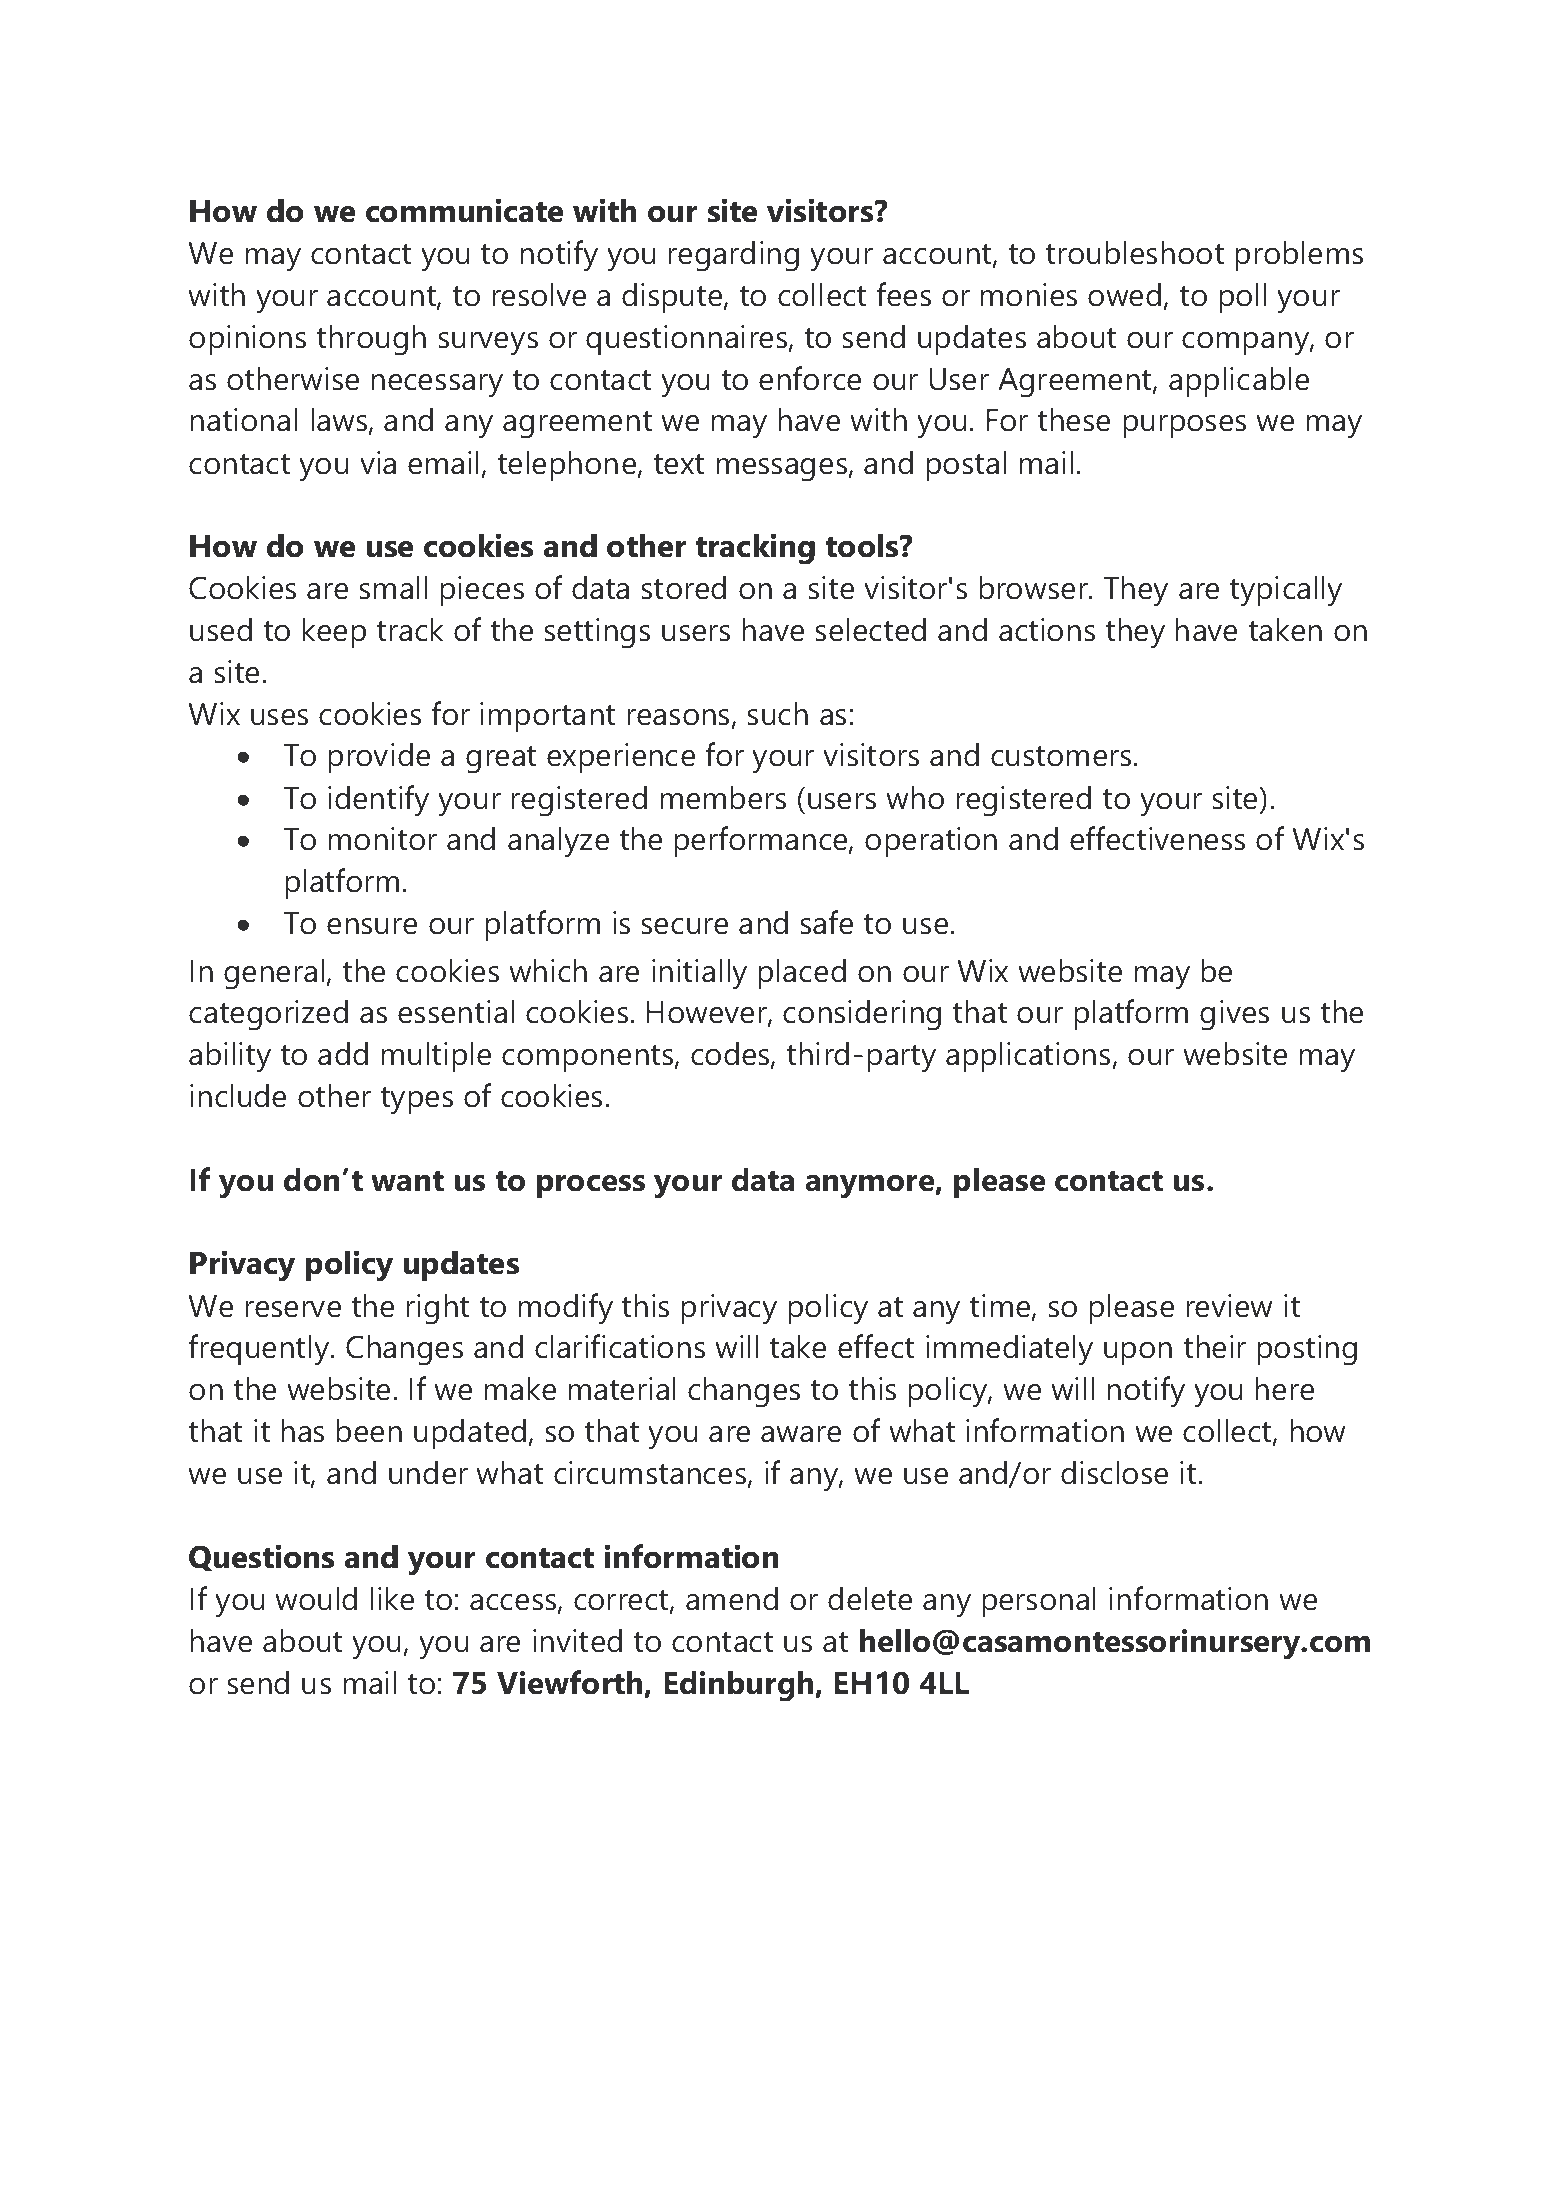 The width and height of the screenshot is (1561, 2208). What do you see at coordinates (1285, 591) in the screenshot?
I see `typically` at bounding box center [1285, 591].
